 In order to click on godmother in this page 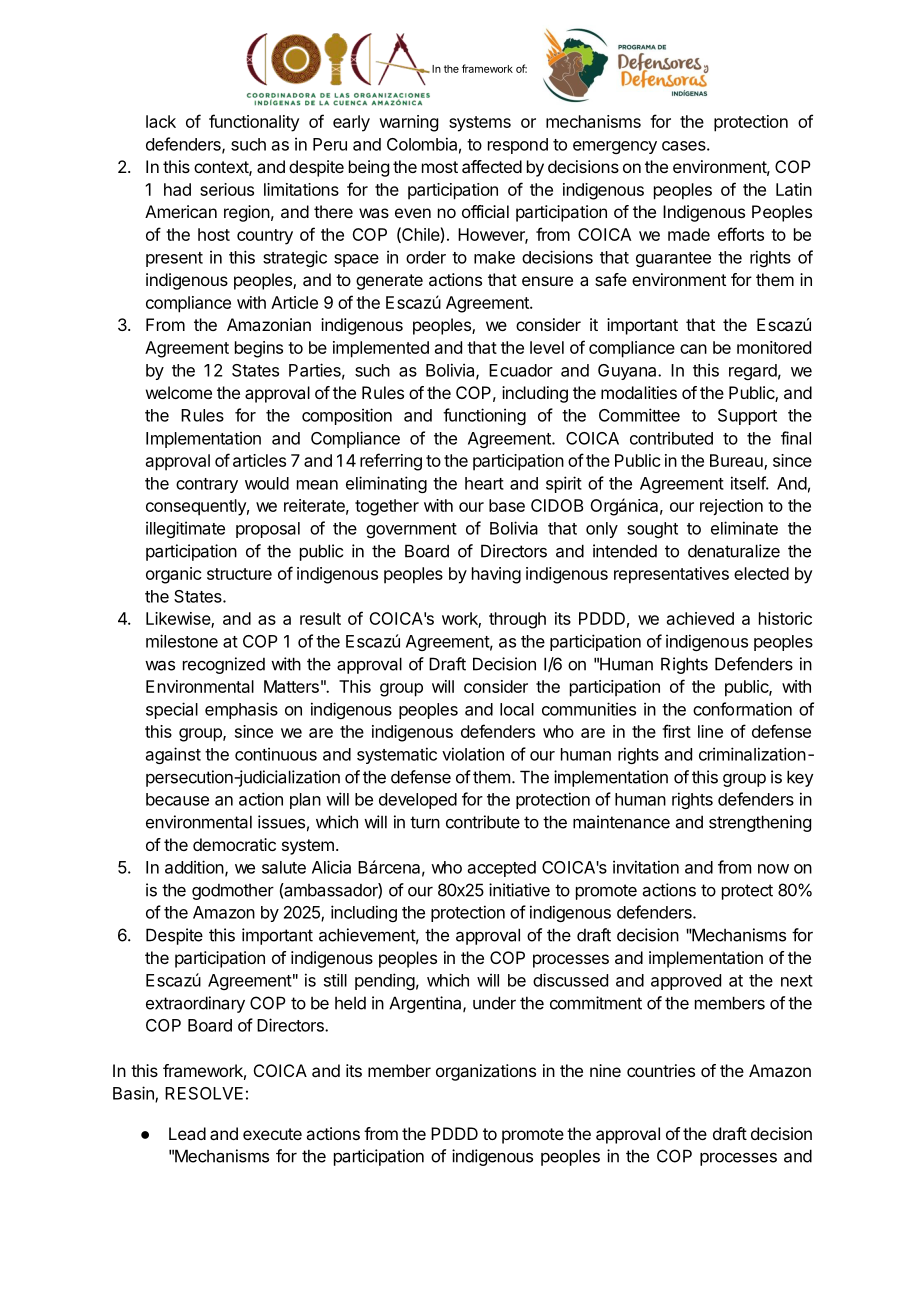, I will do `click(233, 892)`.
